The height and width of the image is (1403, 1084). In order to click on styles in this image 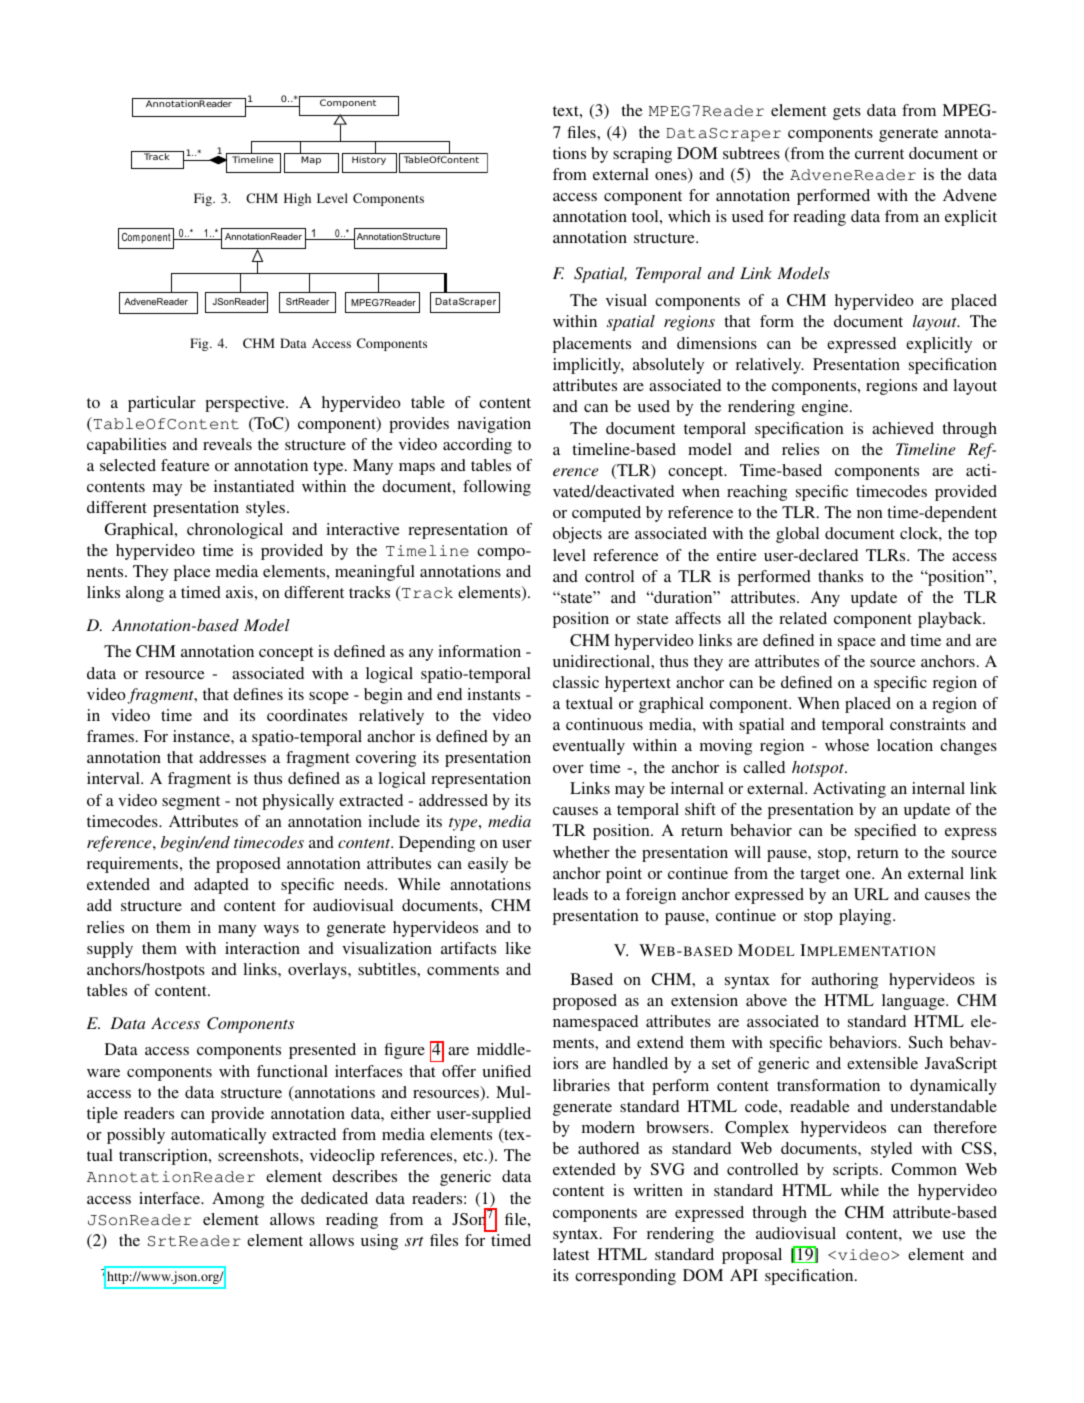, I will do `click(267, 509)`.
